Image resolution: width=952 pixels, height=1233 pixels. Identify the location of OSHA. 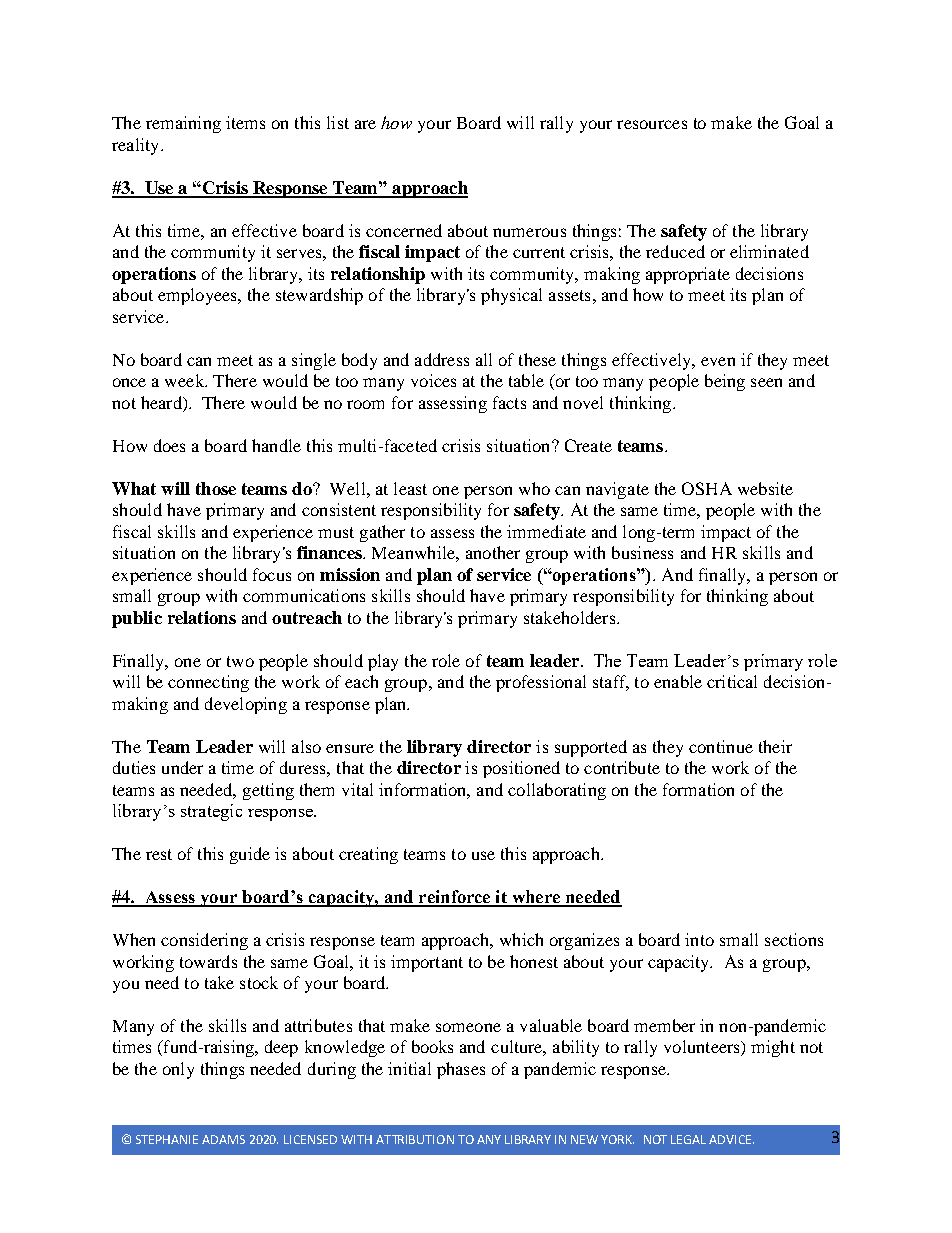
(707, 488).
